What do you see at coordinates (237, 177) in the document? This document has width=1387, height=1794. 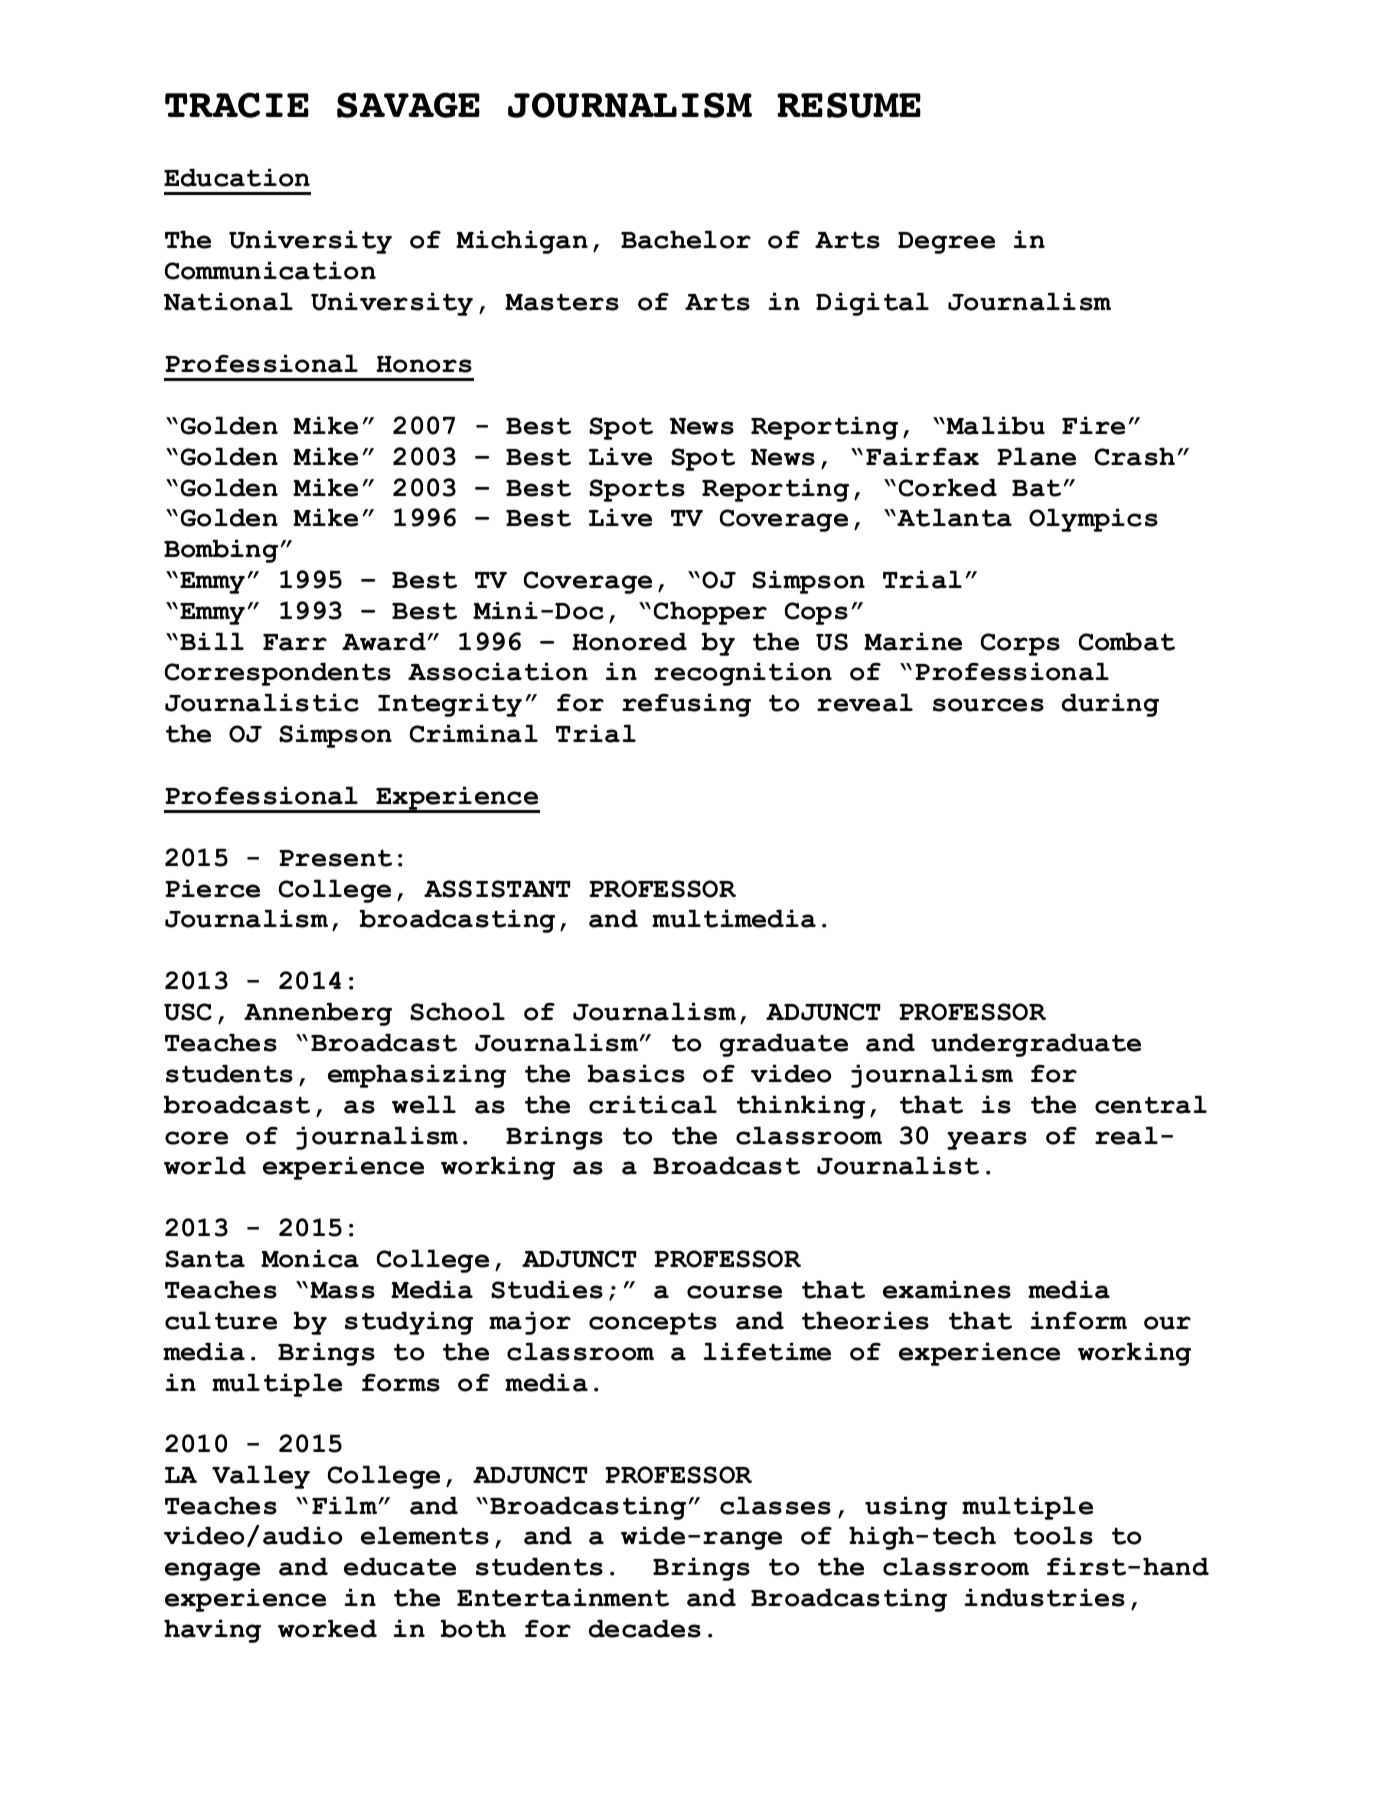 I see `Education` at bounding box center [237, 177].
